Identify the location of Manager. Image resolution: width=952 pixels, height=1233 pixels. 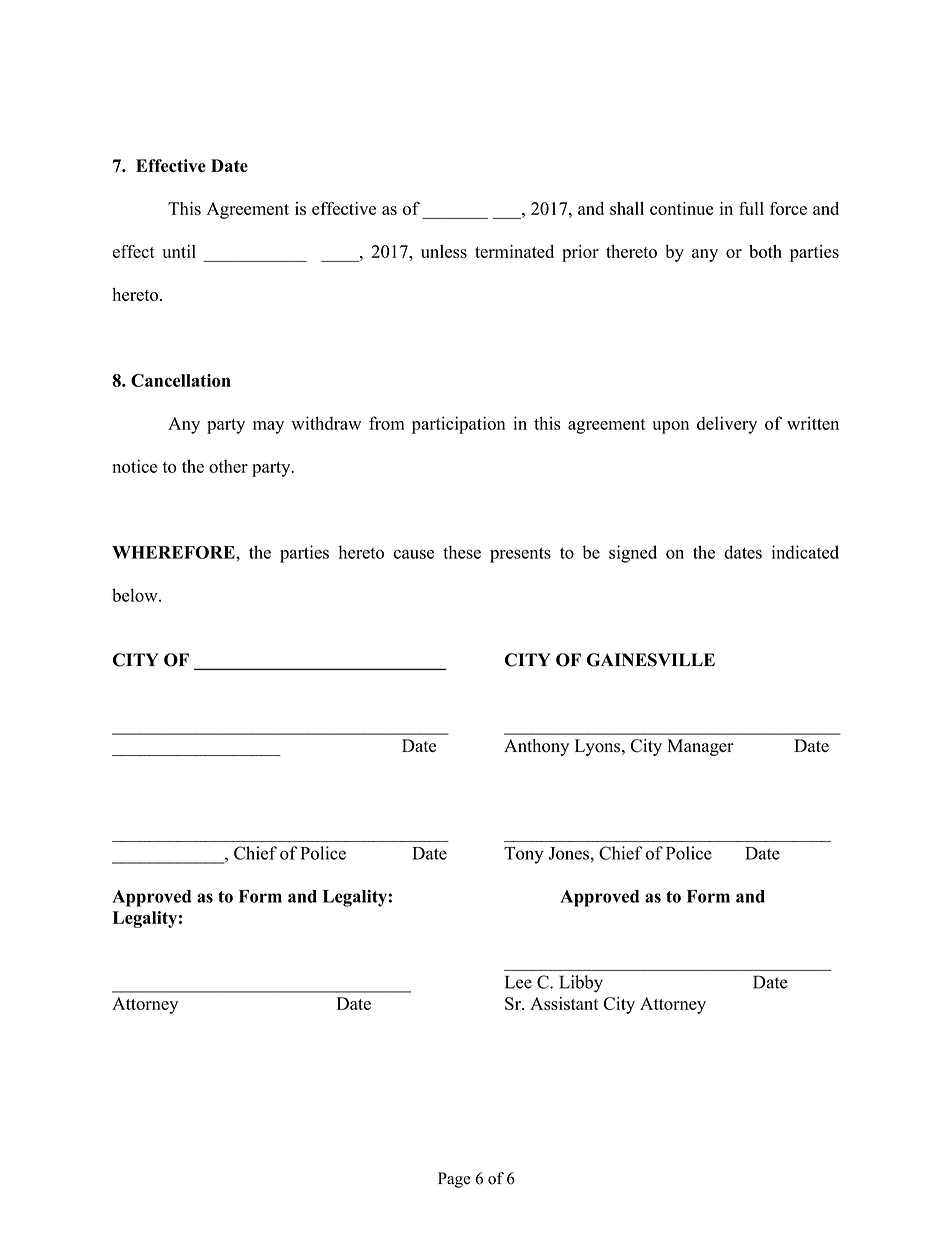
(700, 747).
